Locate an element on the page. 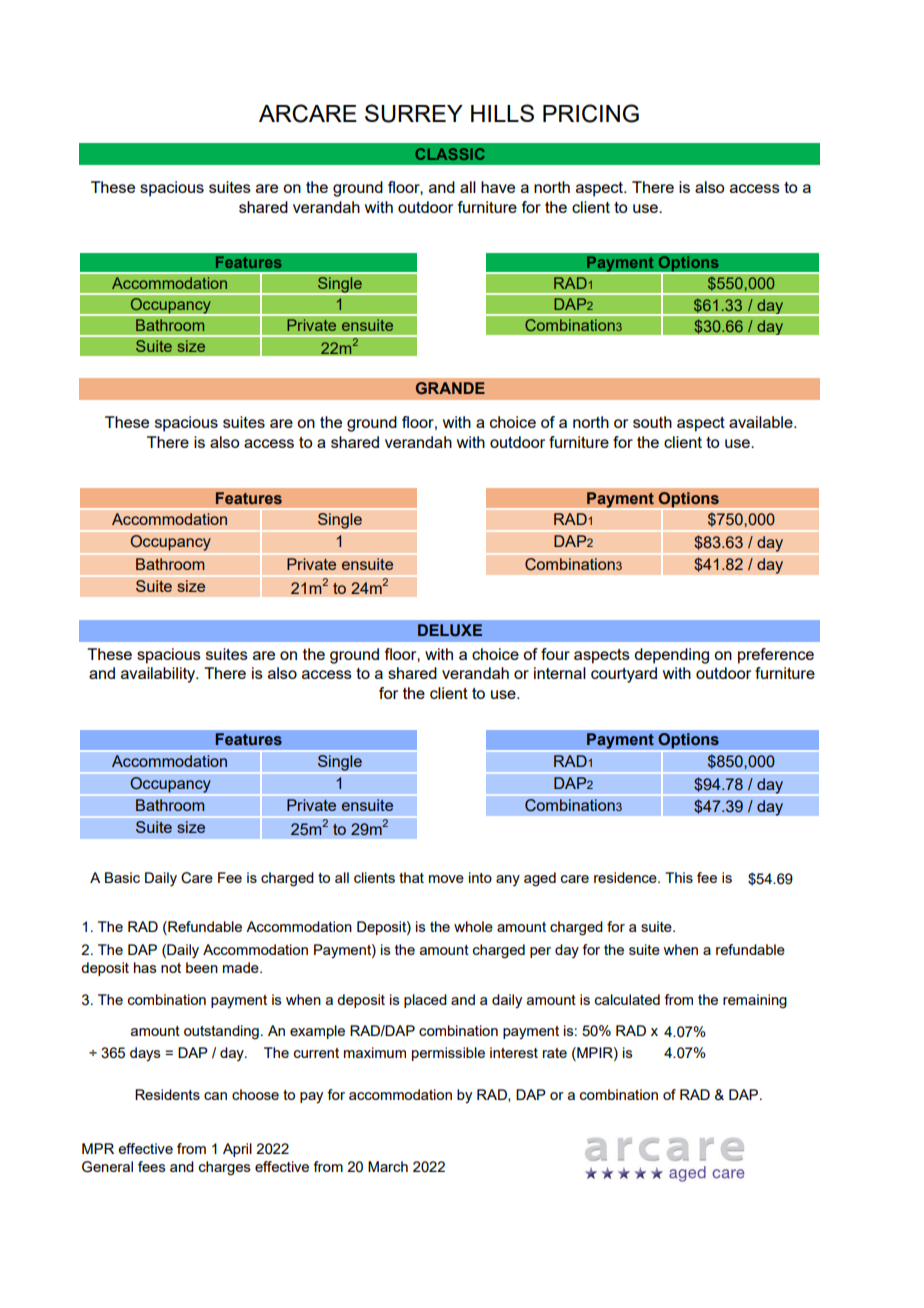 The height and width of the document is (1308, 924). CLASSIC is located at coordinates (450, 154).
